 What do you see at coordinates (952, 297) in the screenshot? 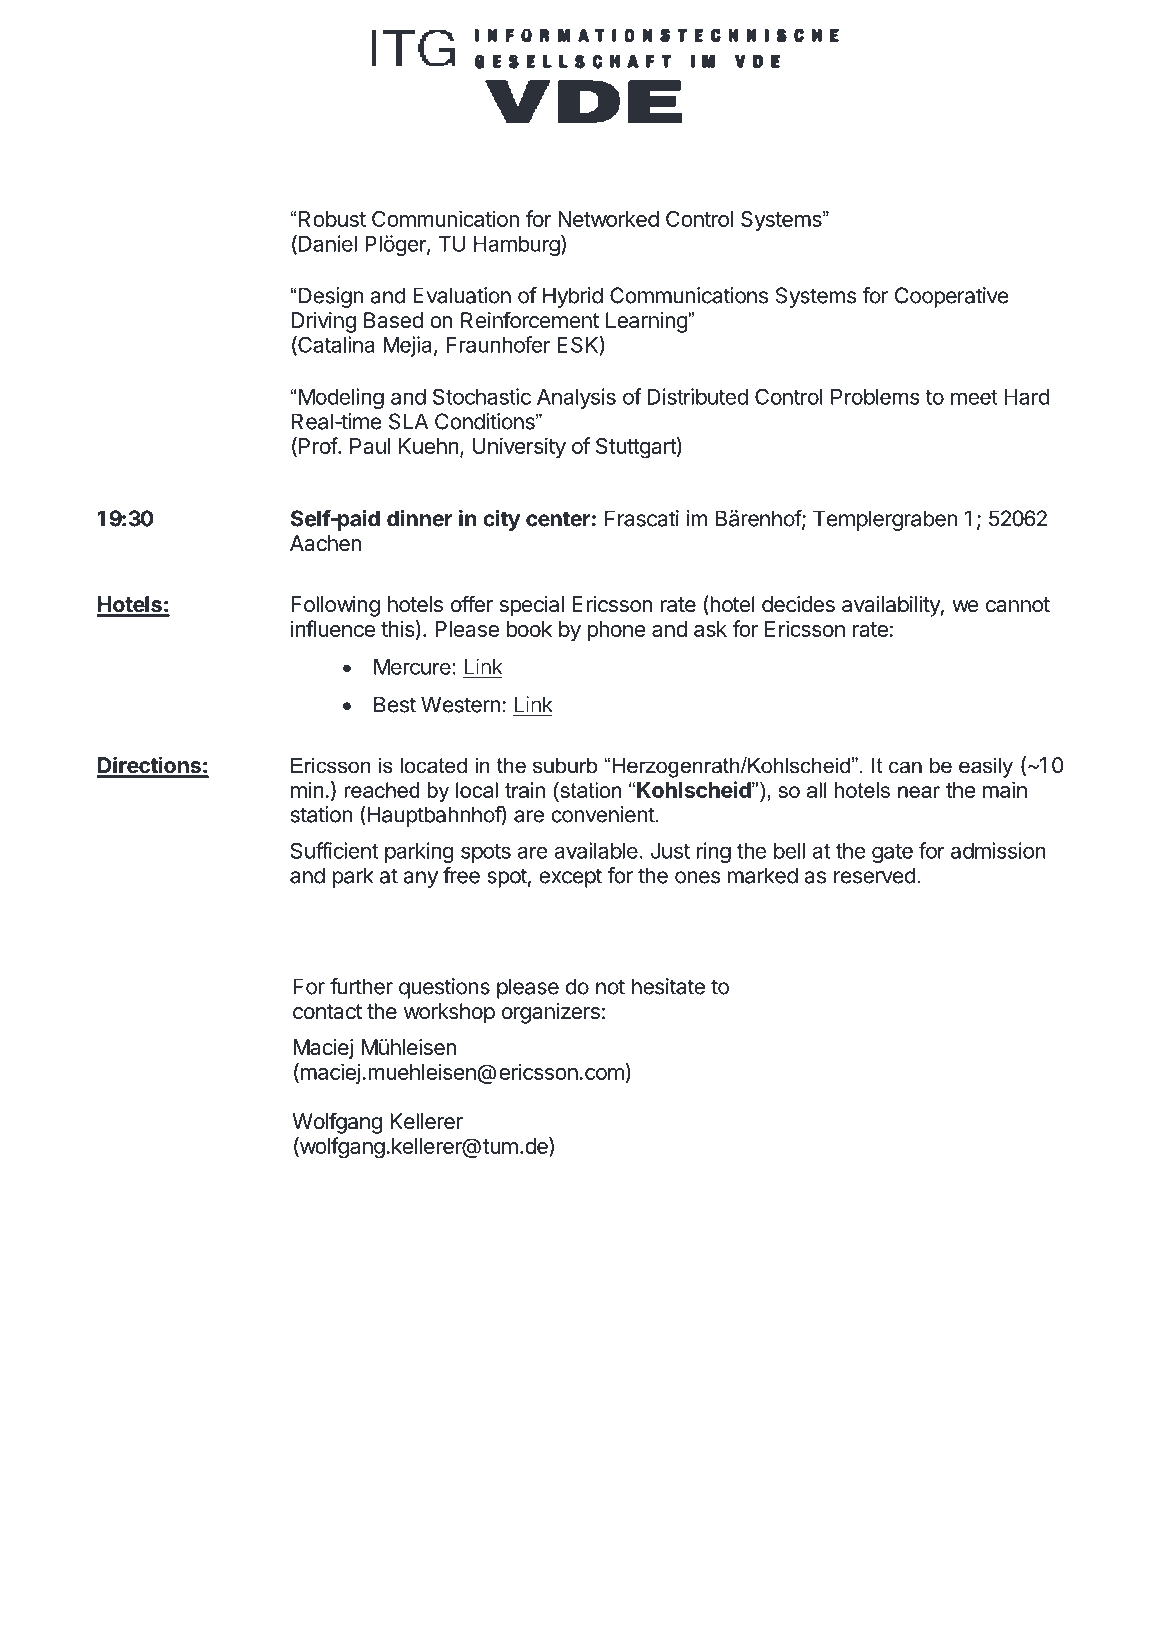
I see `Cooperative` at bounding box center [952, 297].
